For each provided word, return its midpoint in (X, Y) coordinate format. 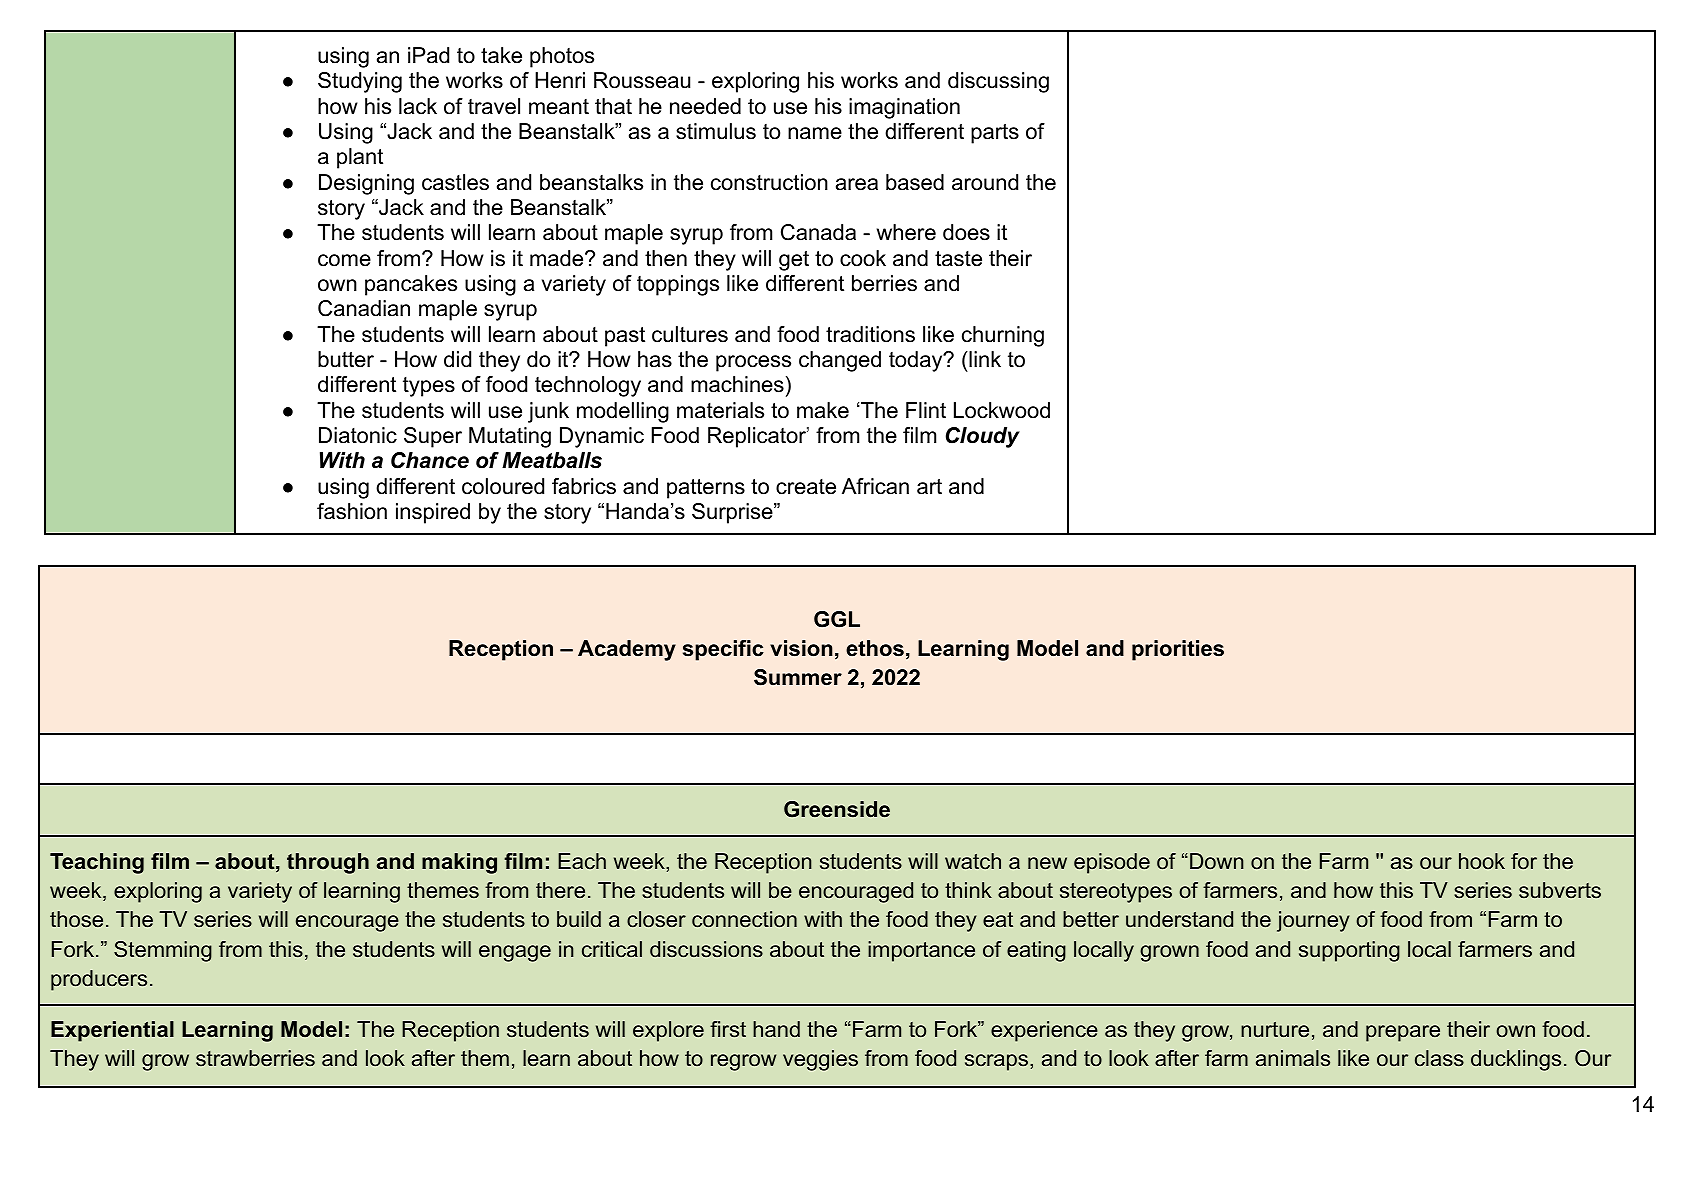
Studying (360, 82)
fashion (352, 511)
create (806, 487)
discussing (998, 82)
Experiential (112, 1031)
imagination (904, 108)
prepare (1403, 1033)
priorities (1178, 650)
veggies (820, 1060)
